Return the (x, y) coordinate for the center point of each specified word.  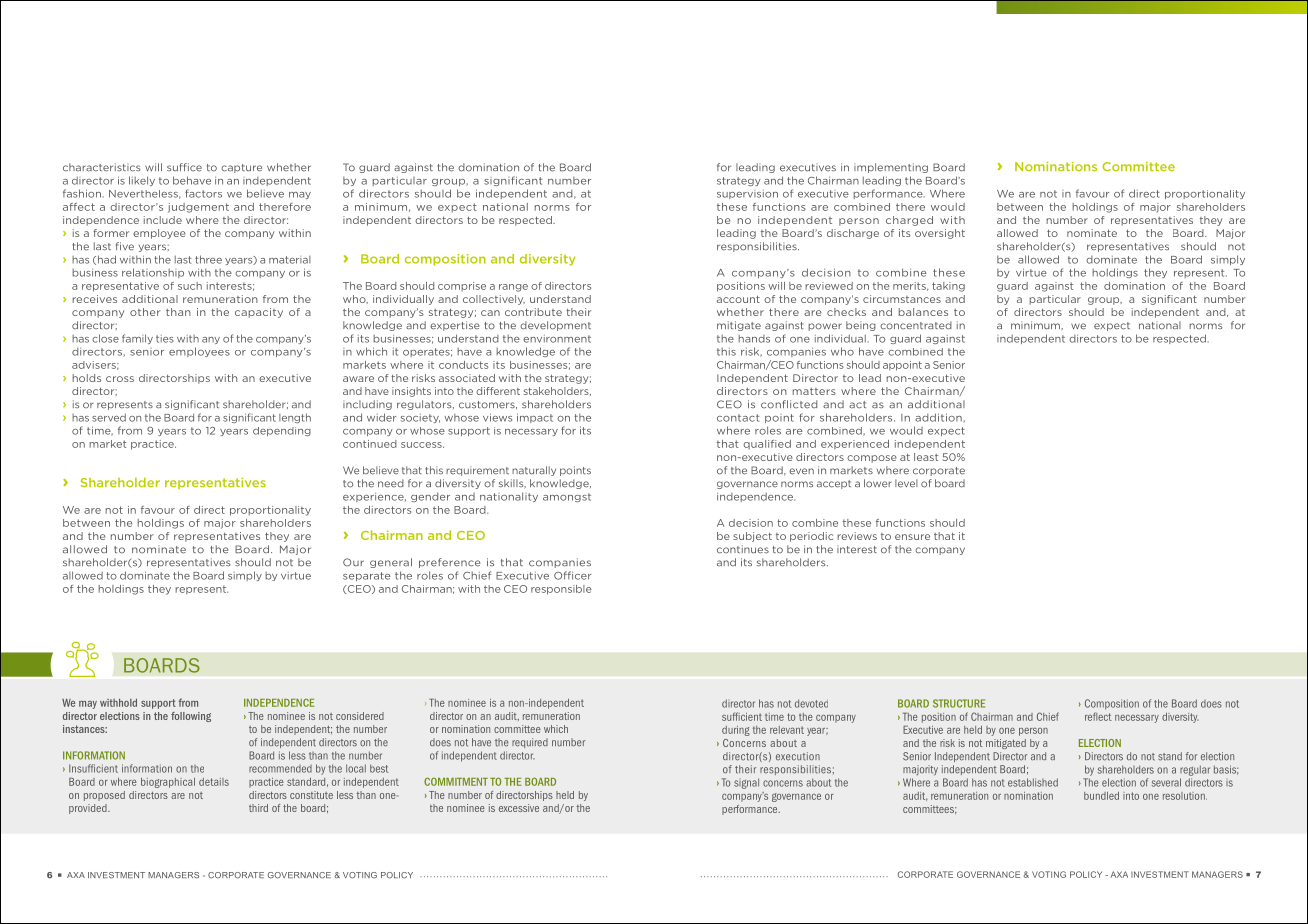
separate (366, 576)
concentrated (916, 325)
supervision (747, 194)
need (391, 483)
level (906, 483)
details (214, 782)
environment (557, 339)
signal (746, 783)
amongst (567, 497)
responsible (561, 590)
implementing (891, 168)
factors (203, 193)
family (137, 339)
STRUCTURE (959, 703)
